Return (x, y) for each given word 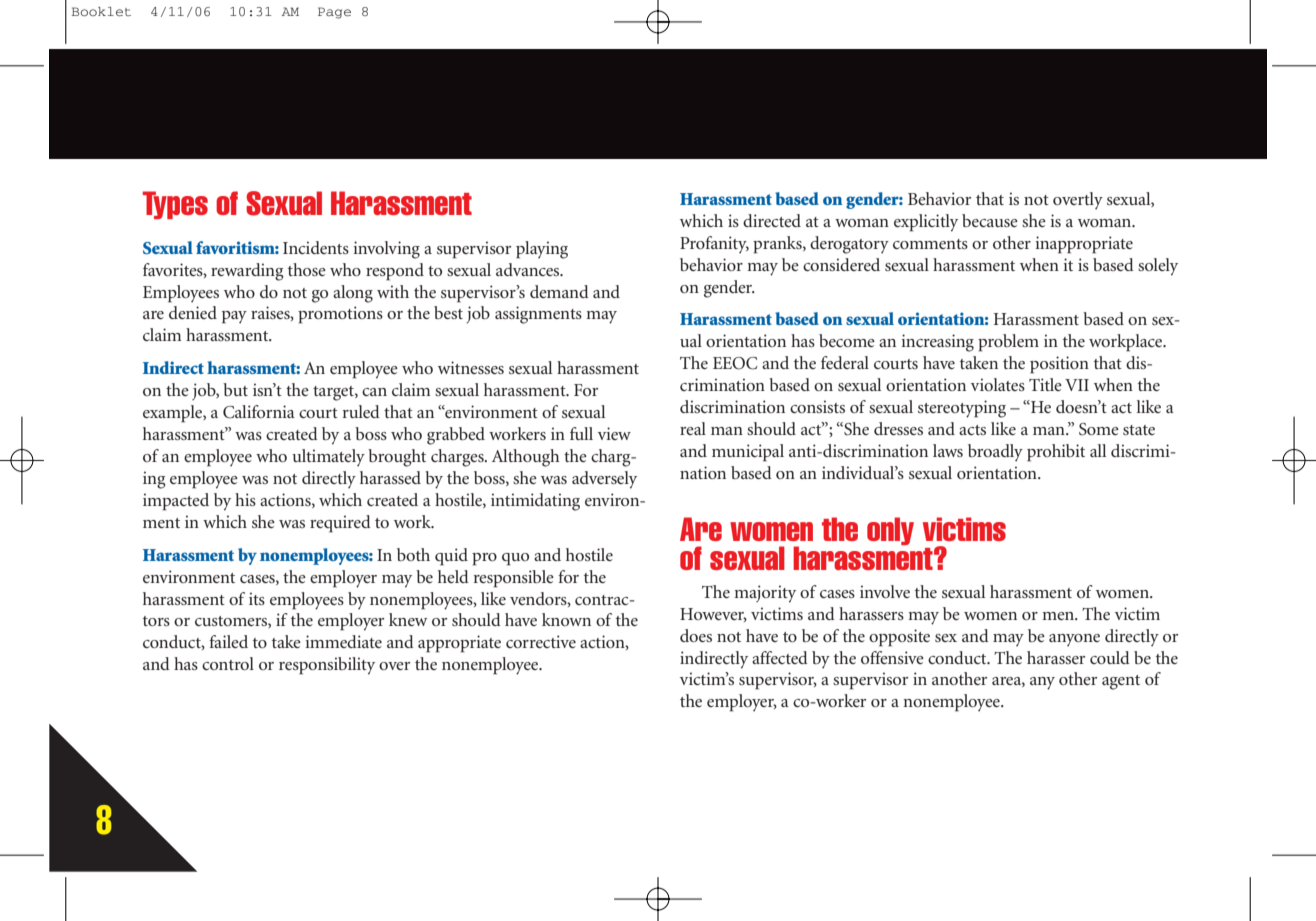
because (990, 220)
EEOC (735, 363)
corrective (541, 641)
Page (334, 13)
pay (234, 317)
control (228, 663)
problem (1008, 343)
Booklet (101, 11)
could (1110, 657)
